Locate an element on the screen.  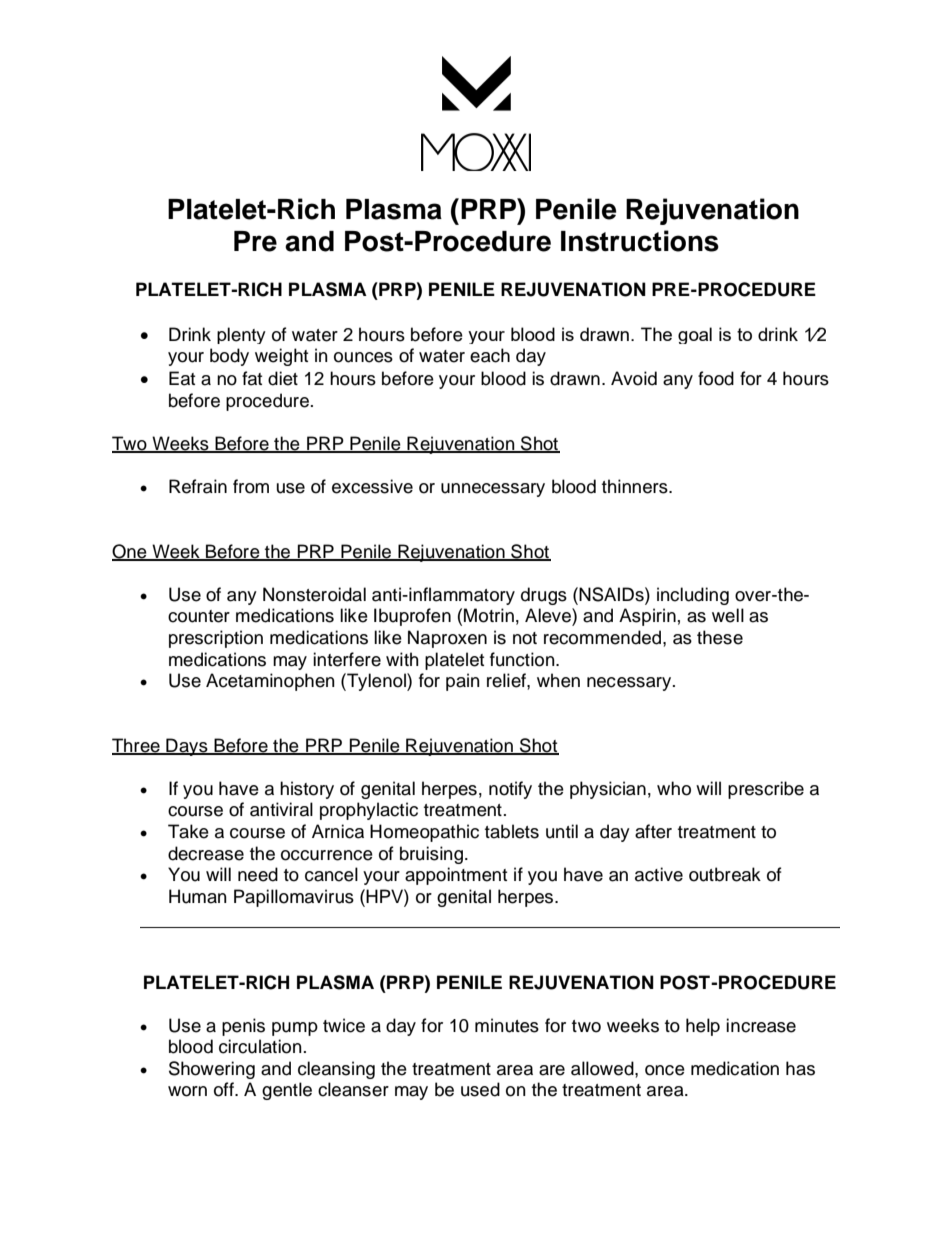
plenty is located at coordinates (241, 335).
